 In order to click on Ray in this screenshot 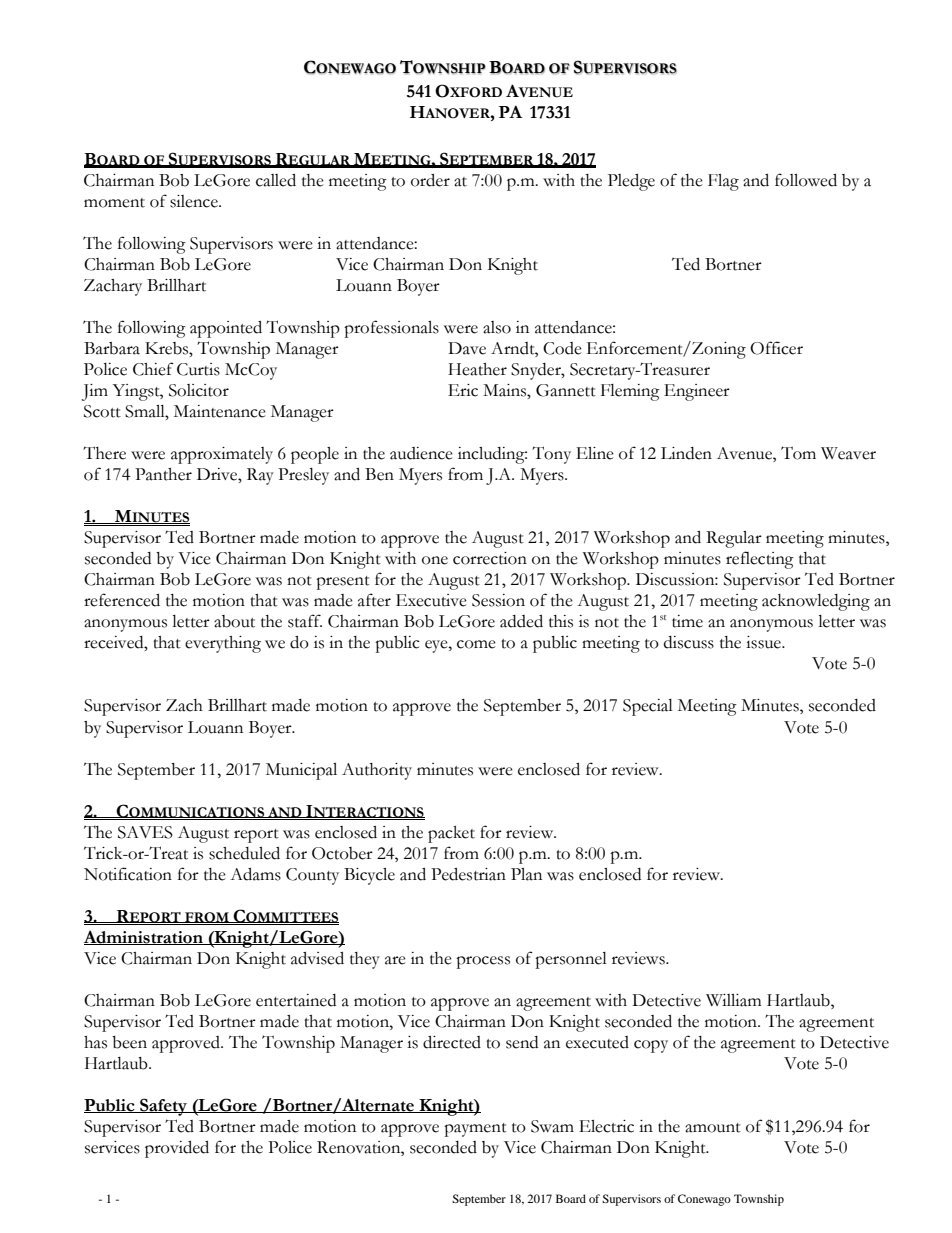, I will do `click(260, 476)`.
